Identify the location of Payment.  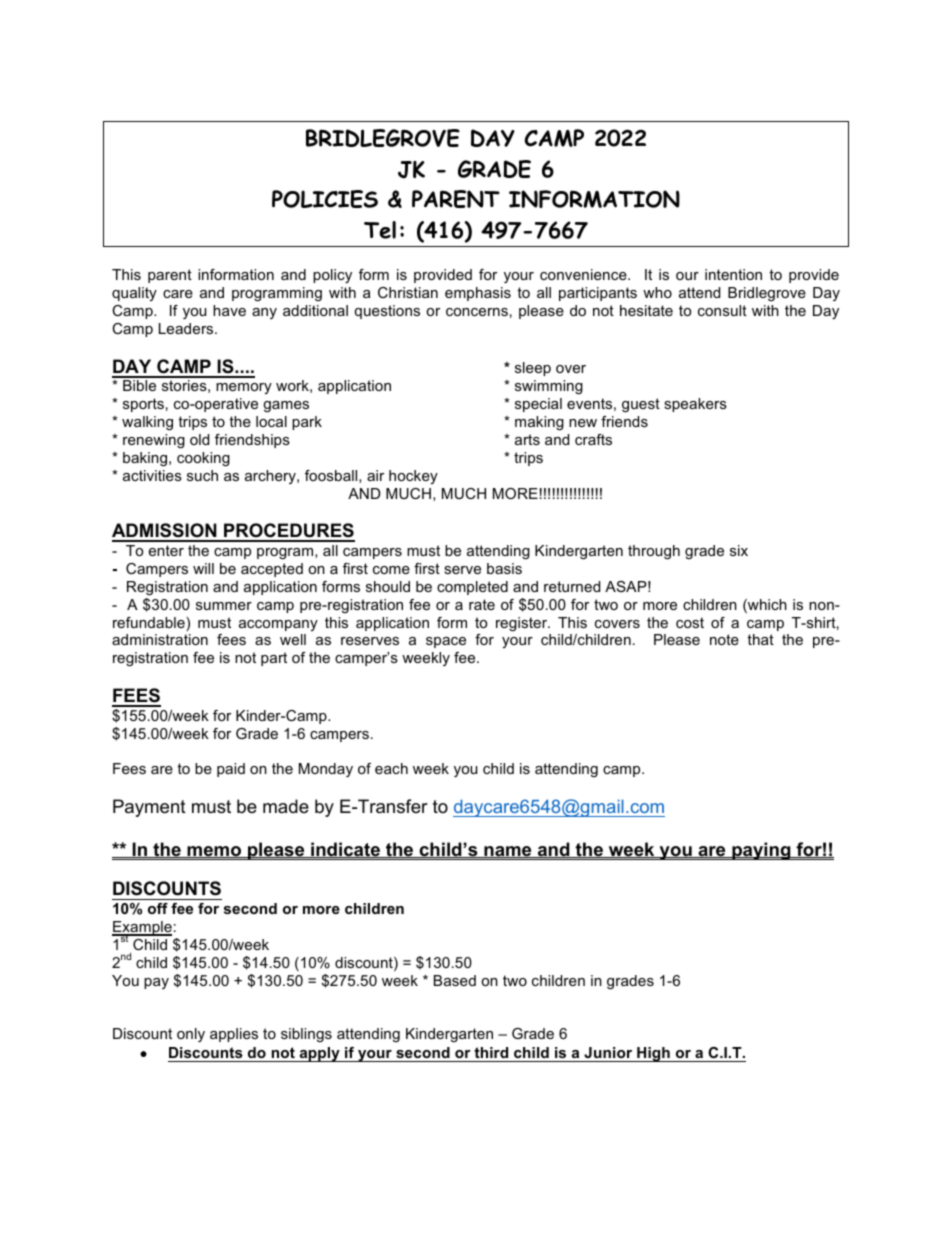
(149, 808).
